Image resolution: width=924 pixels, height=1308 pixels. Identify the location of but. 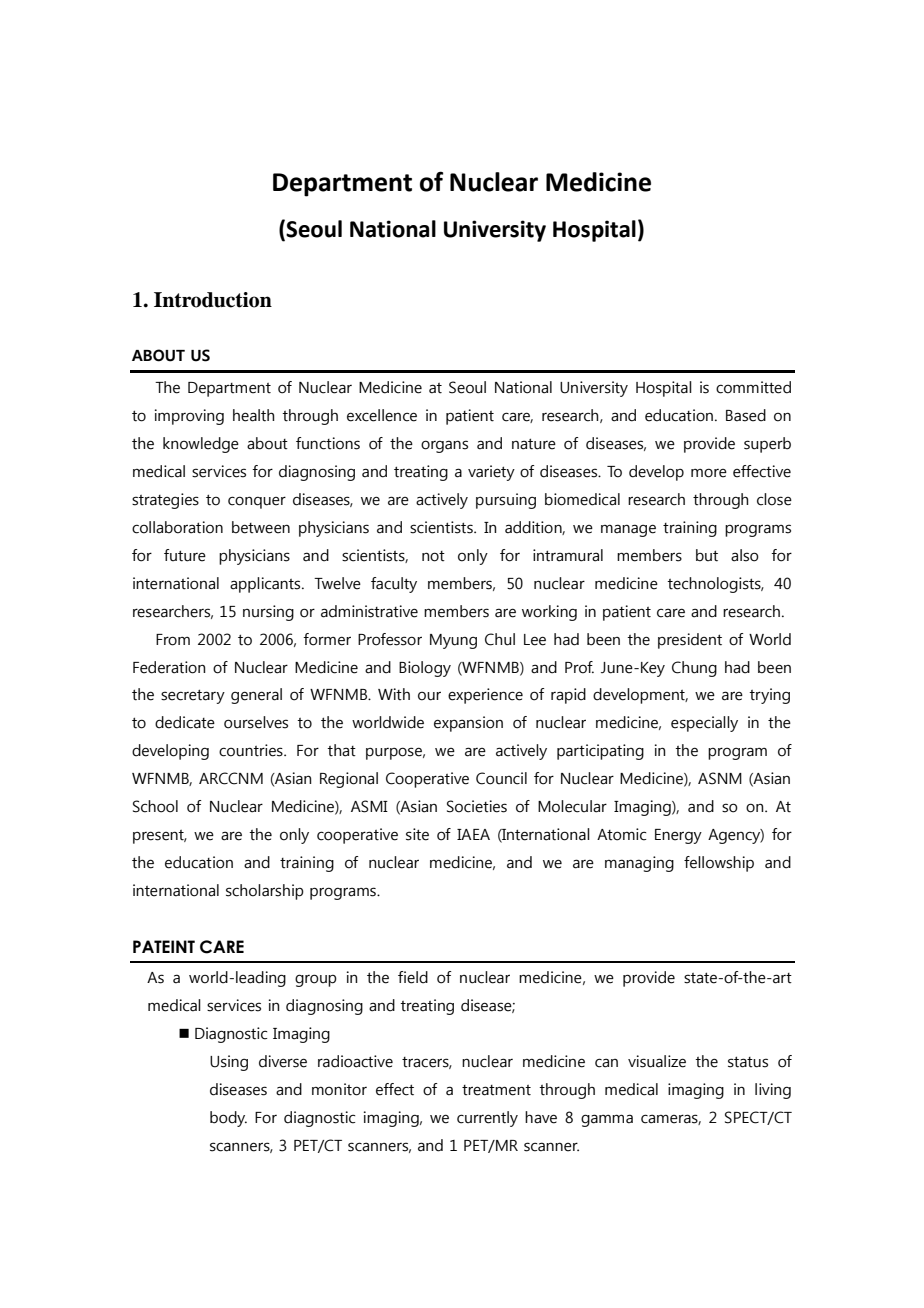
(707, 555).
